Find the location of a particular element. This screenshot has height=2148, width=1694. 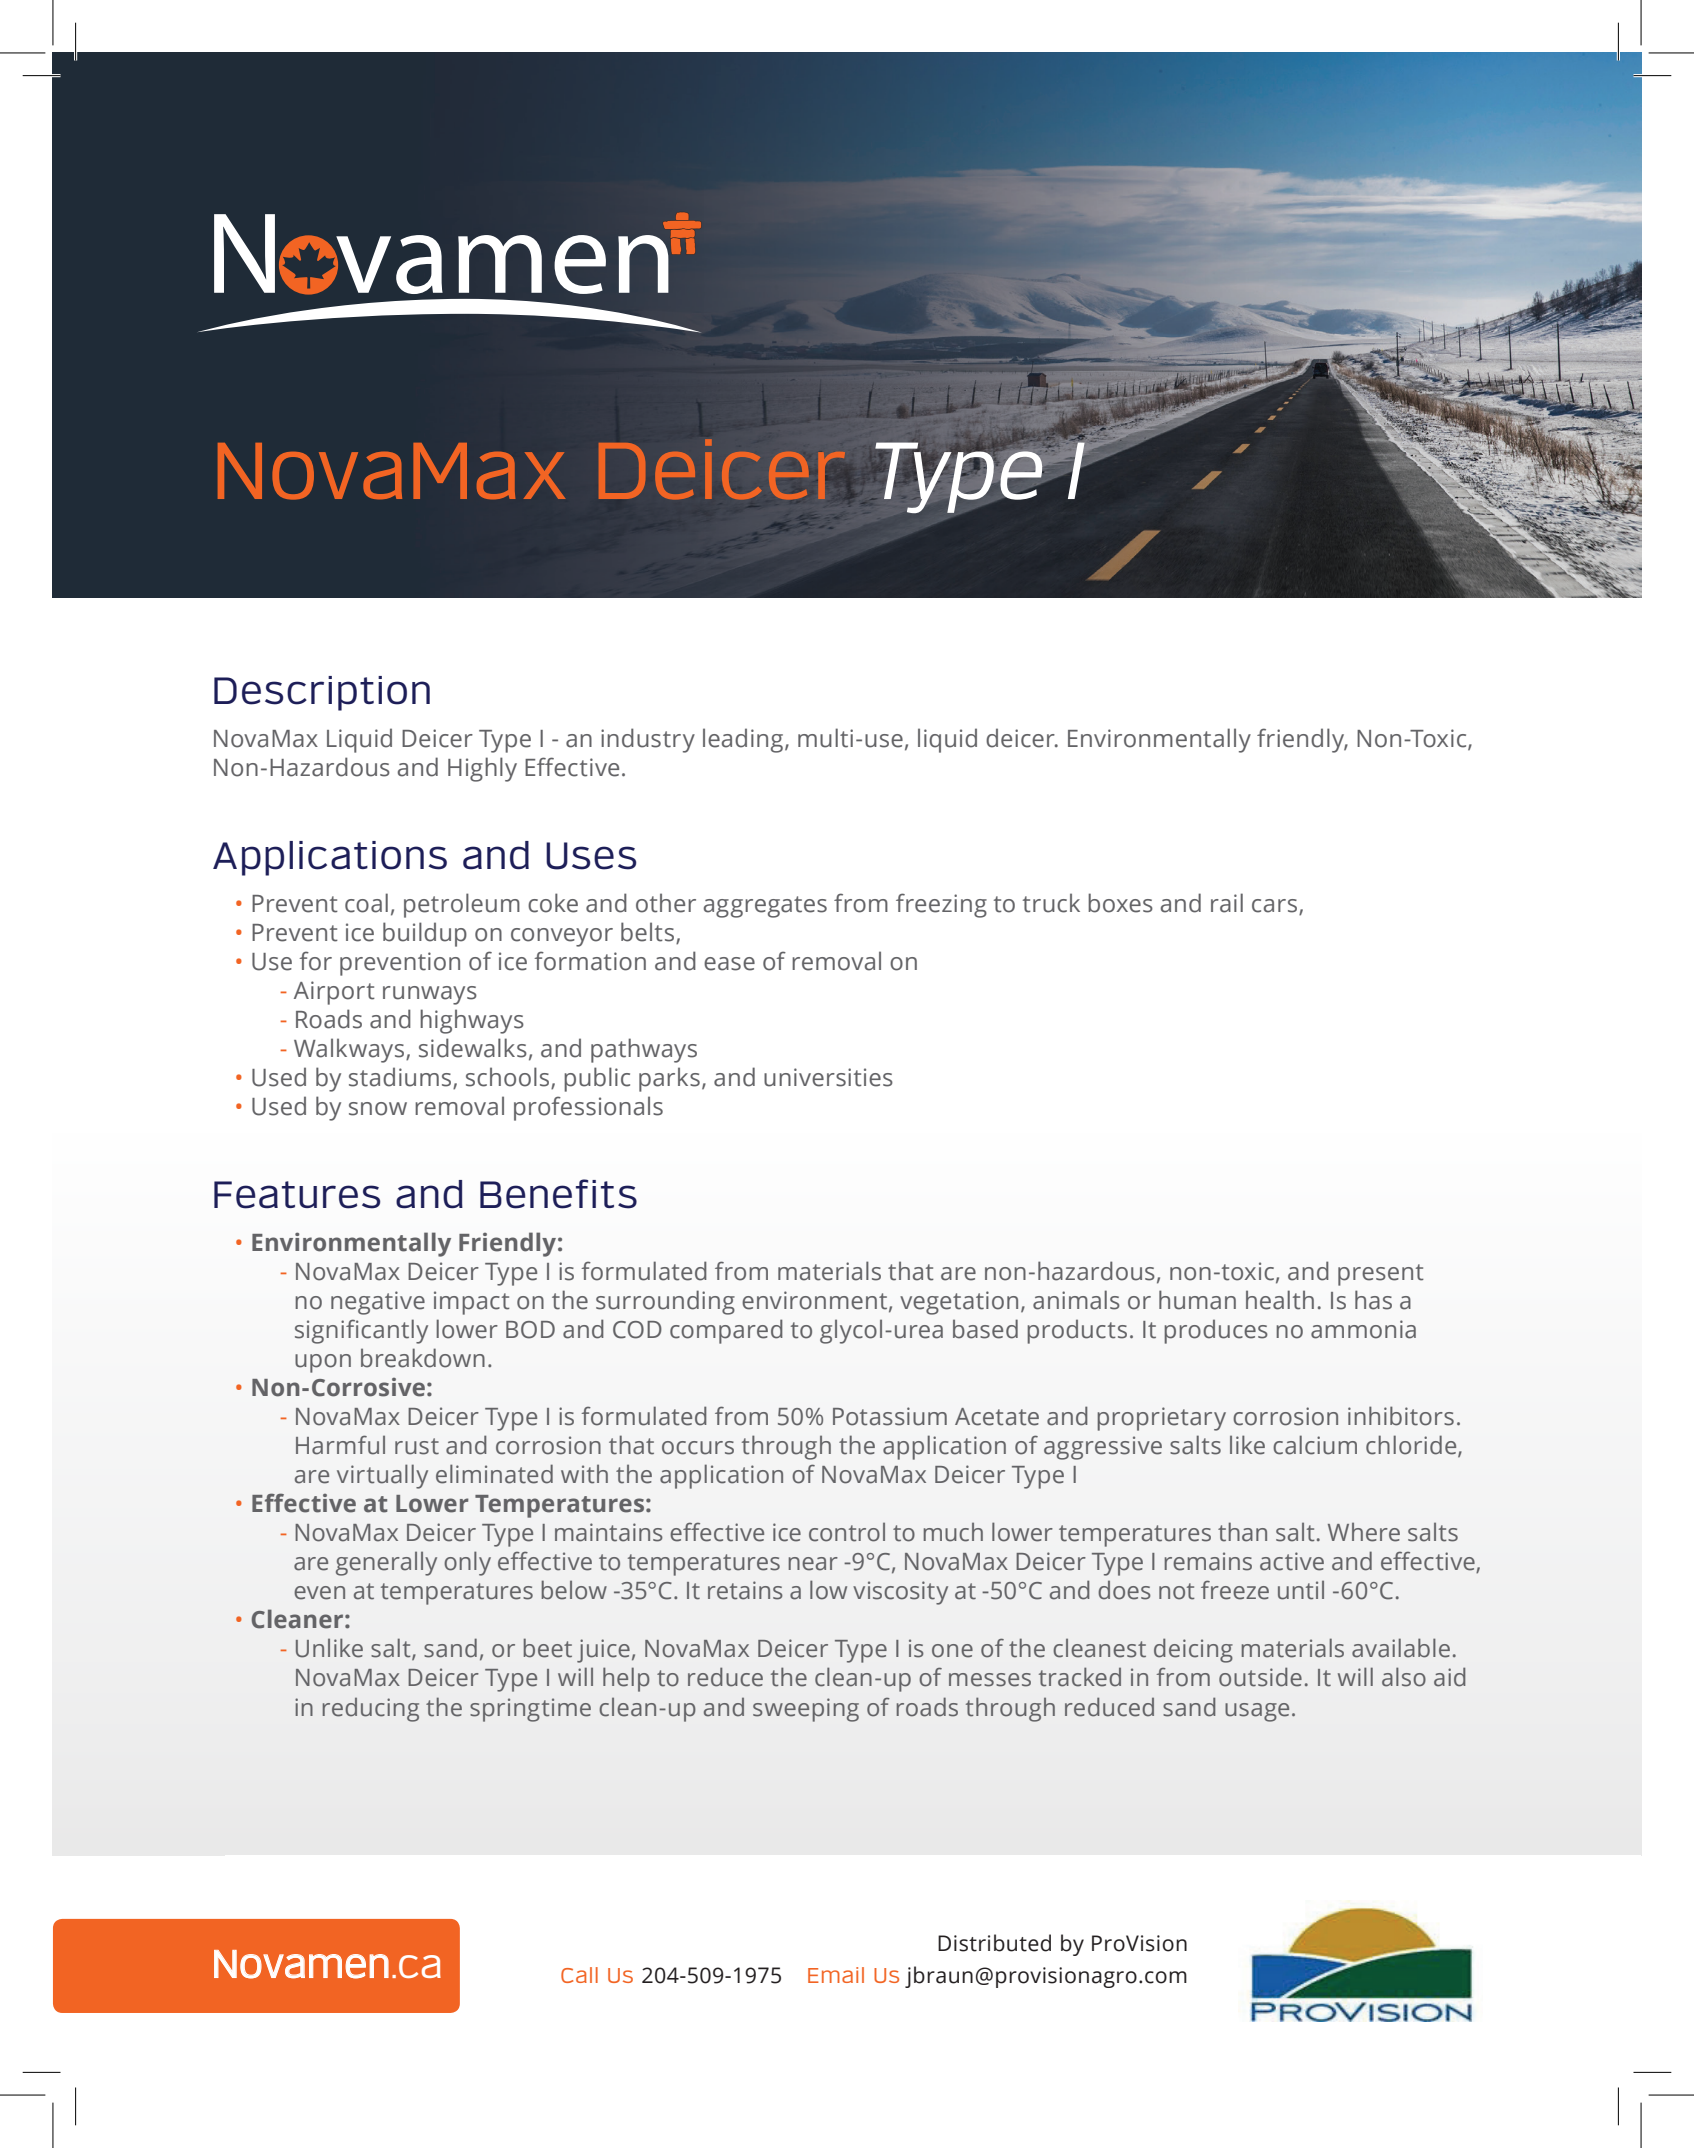

rail is located at coordinates (1227, 903).
